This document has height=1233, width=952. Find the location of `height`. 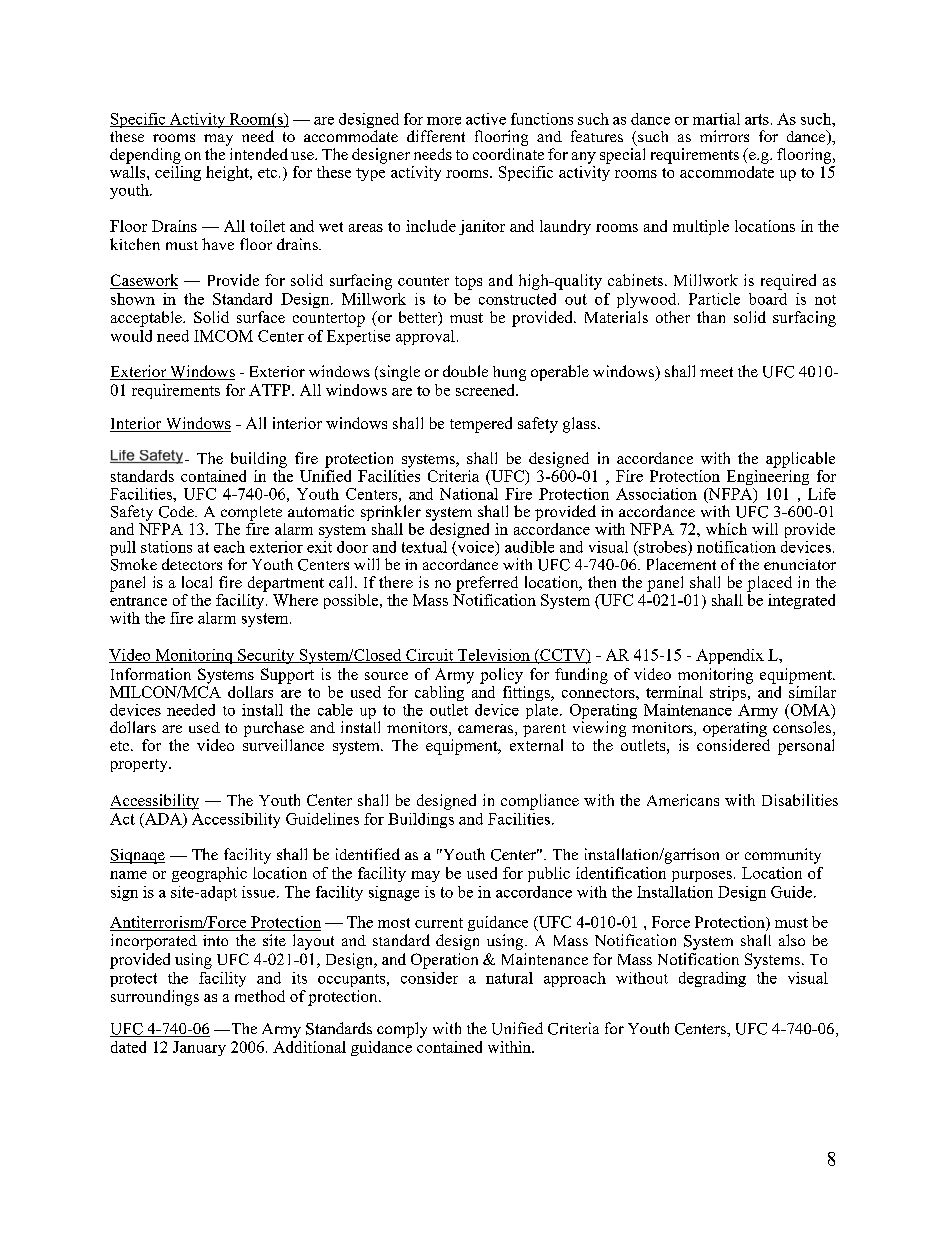

height is located at coordinates (228, 173).
